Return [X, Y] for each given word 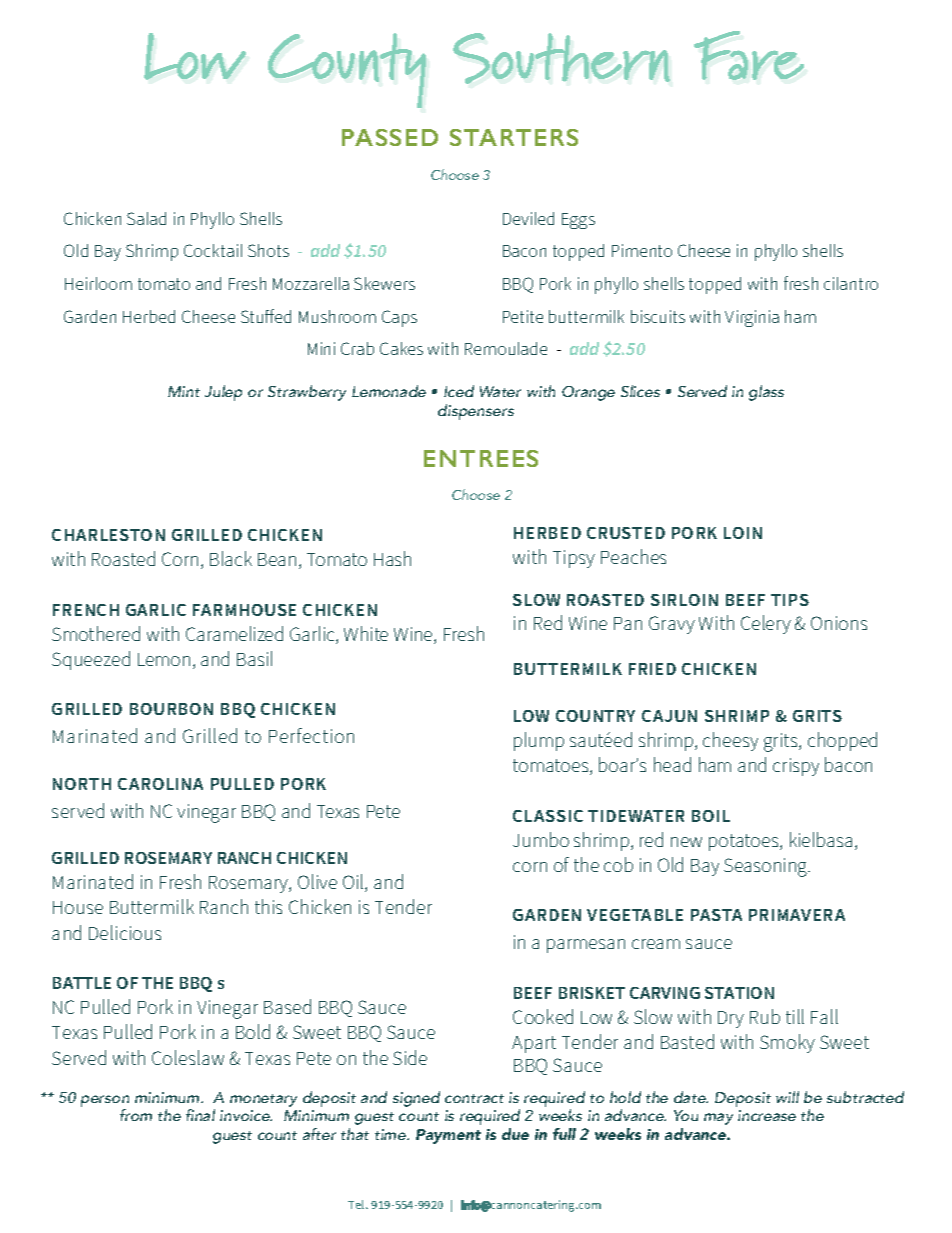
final [200, 1115]
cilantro [851, 283]
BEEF [745, 600]
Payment [448, 1136]
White [366, 633]
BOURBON [171, 709]
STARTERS [514, 137]
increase [767, 1115]
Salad [146, 218]
